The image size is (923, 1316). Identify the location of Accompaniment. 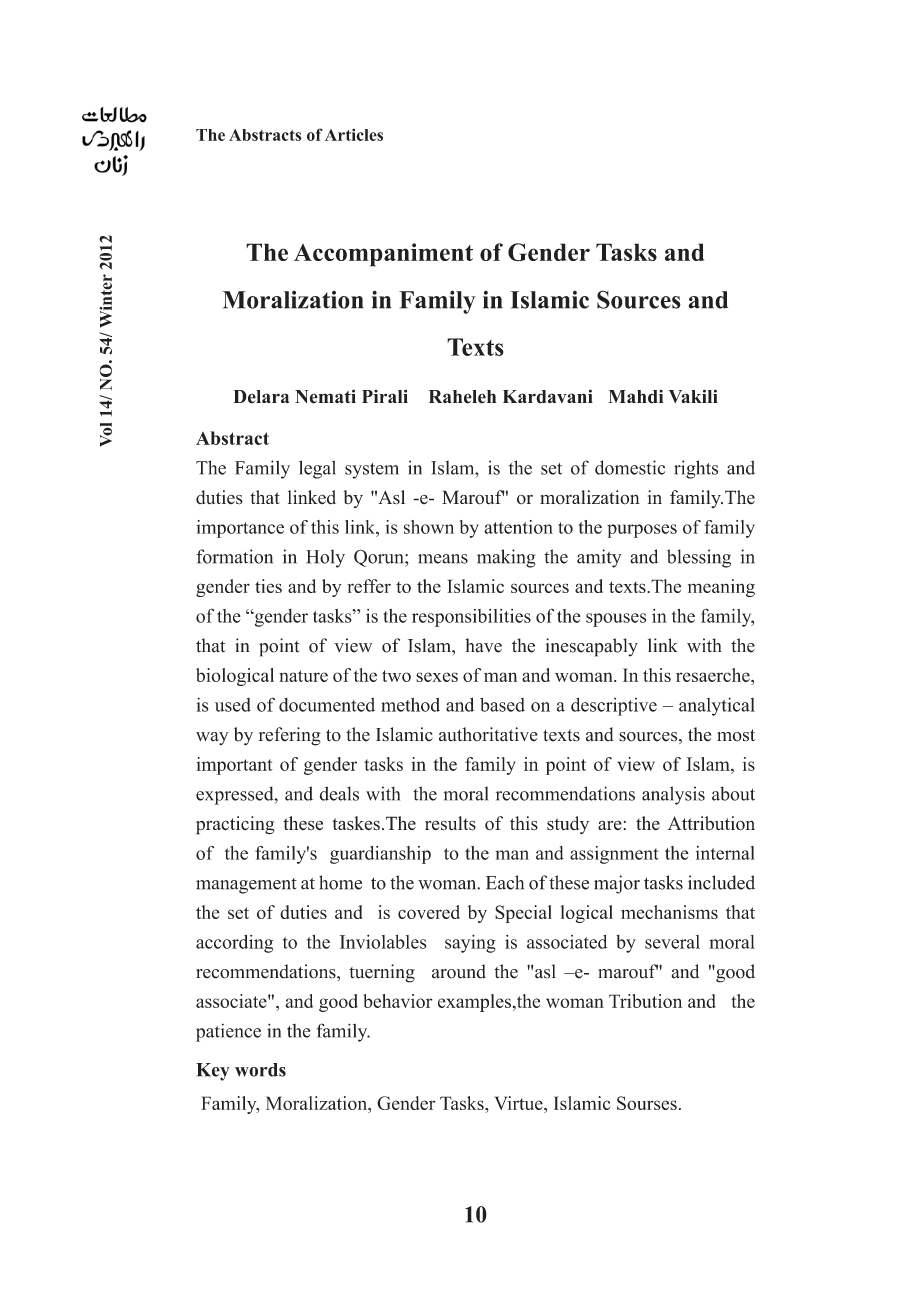
(383, 255).
